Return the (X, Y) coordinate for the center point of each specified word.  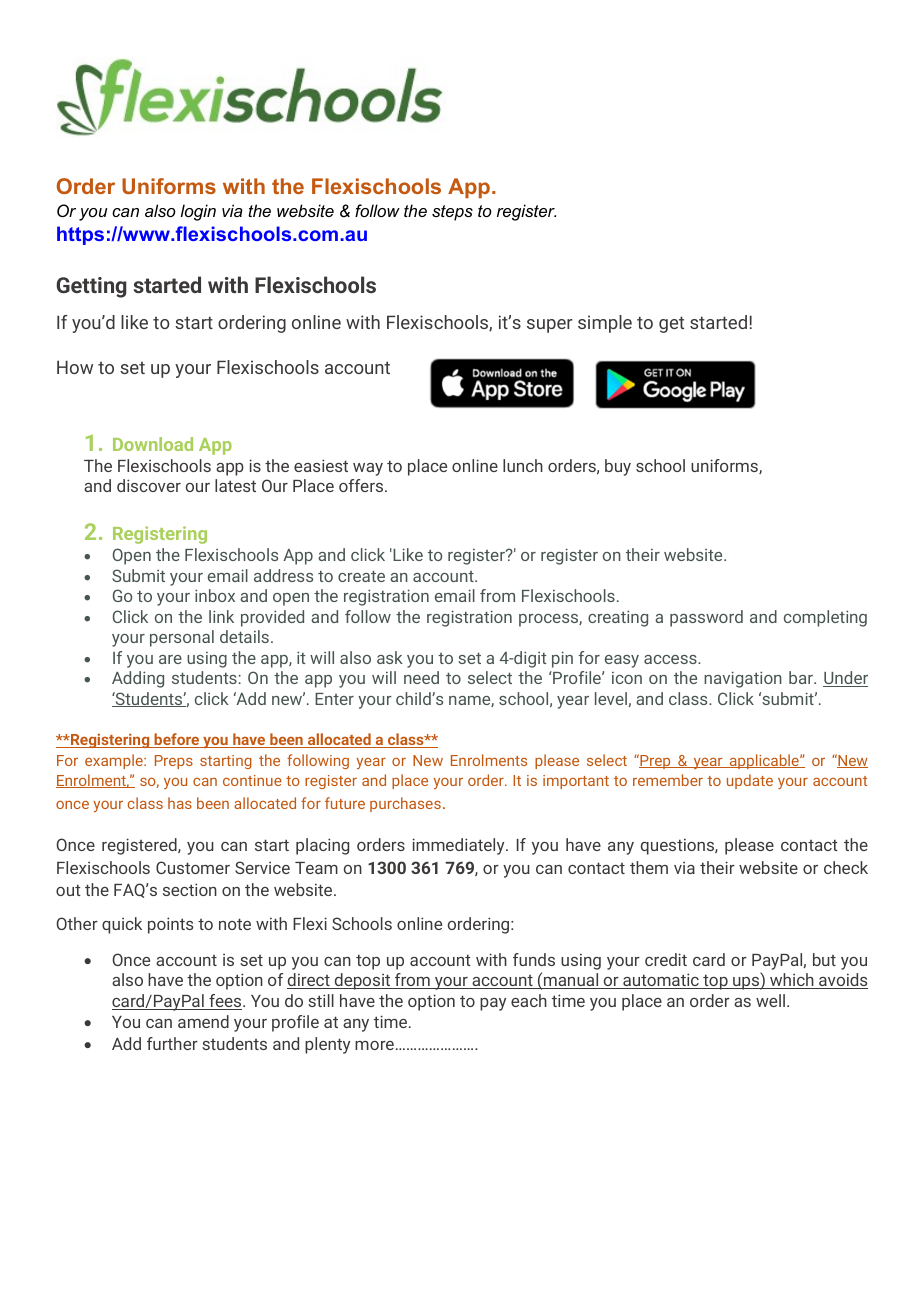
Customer (193, 867)
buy (618, 467)
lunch (523, 465)
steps (452, 213)
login (198, 212)
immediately (459, 846)
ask (390, 657)
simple (605, 324)
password (706, 618)
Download (153, 444)
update (750, 781)
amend (203, 1021)
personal (182, 638)
